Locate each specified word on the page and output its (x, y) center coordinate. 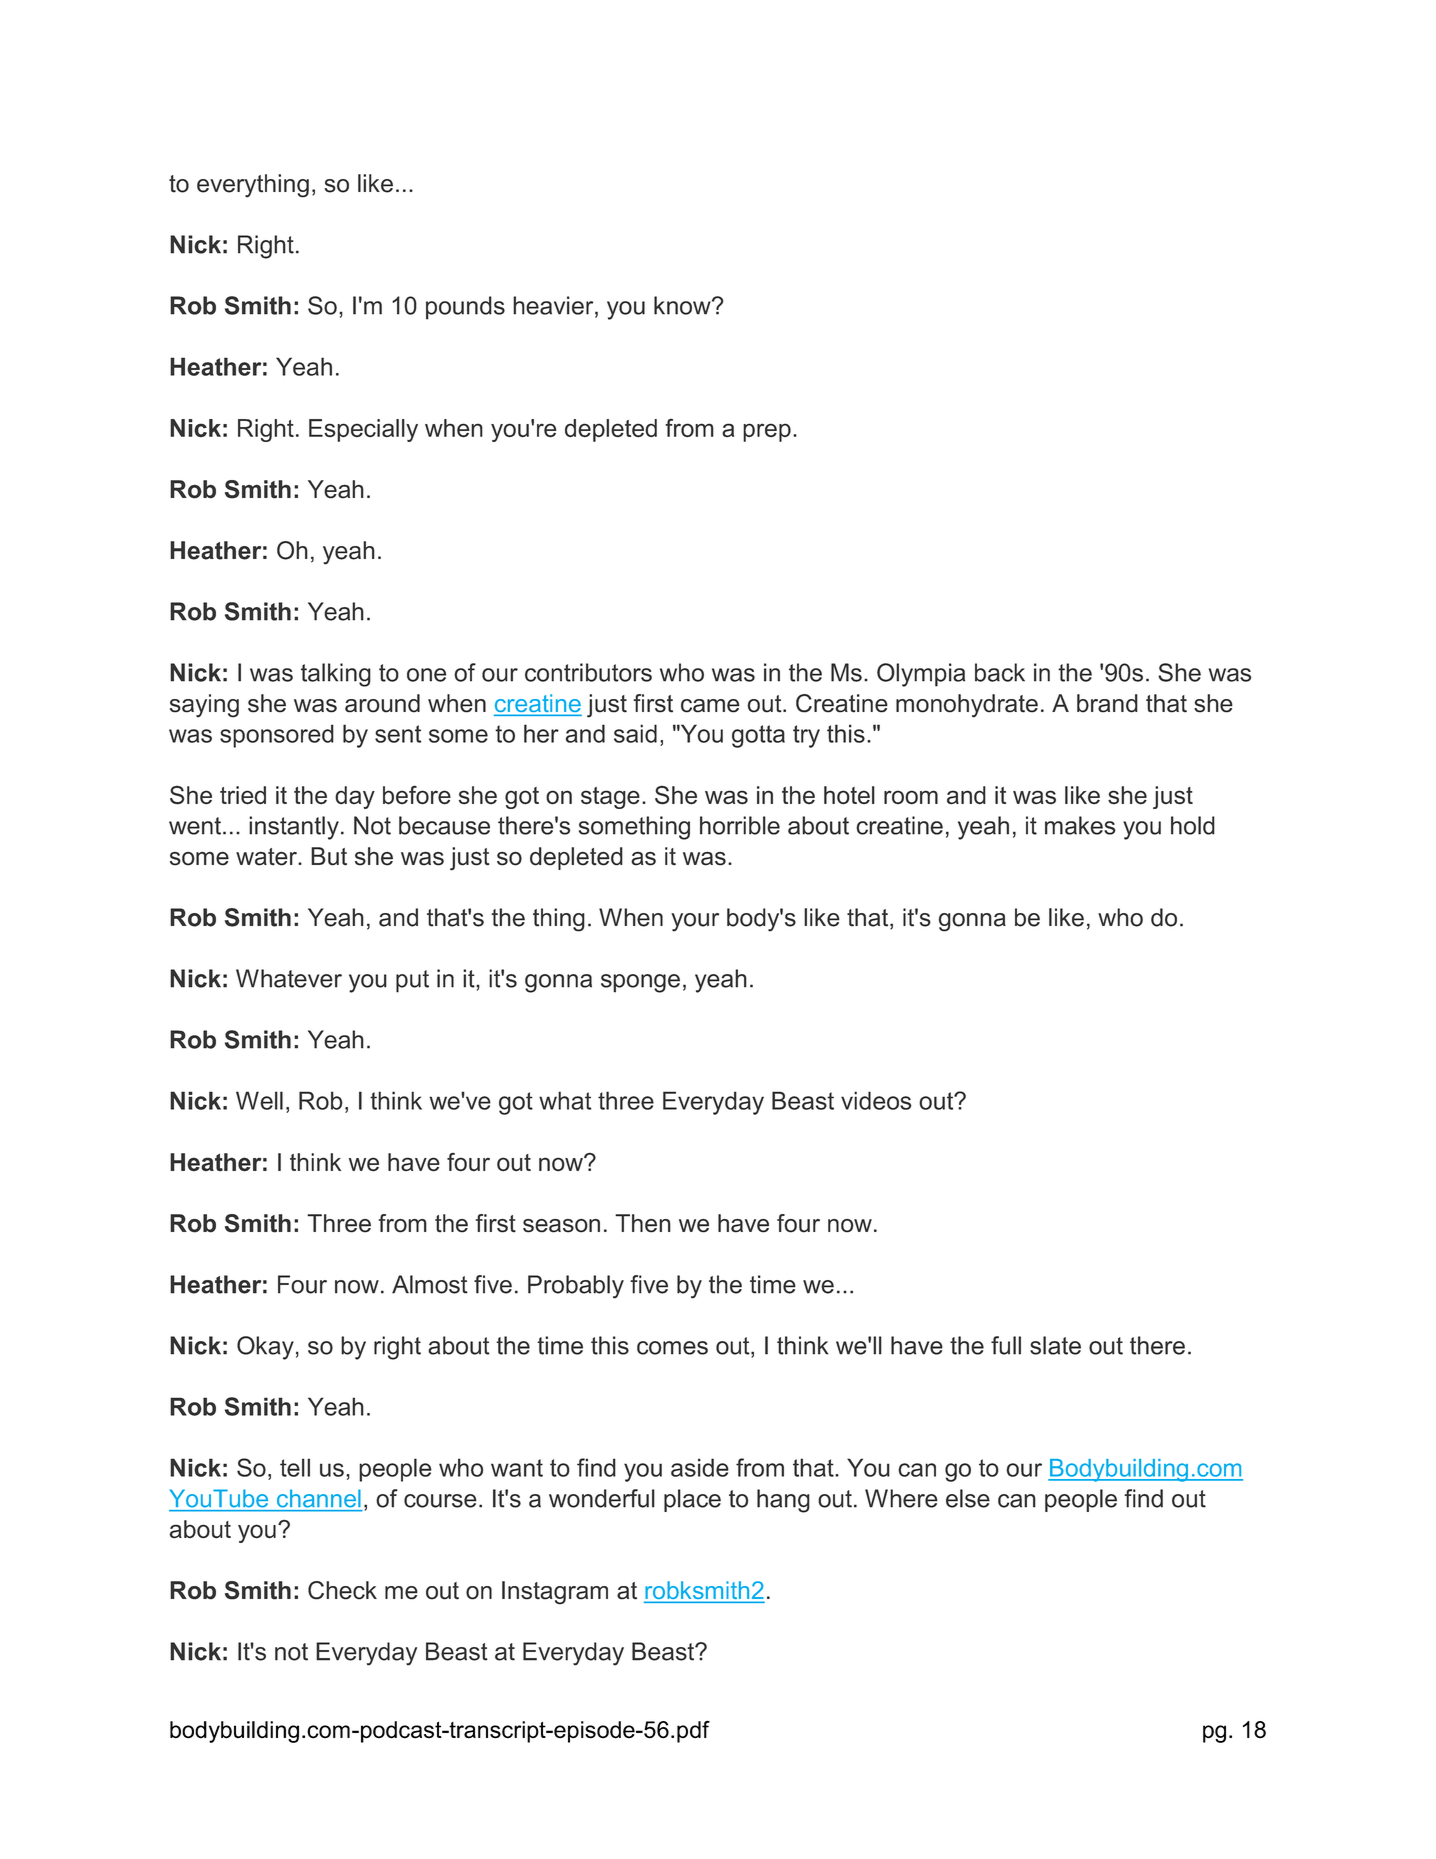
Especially (363, 430)
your (695, 922)
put (412, 981)
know (683, 305)
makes (1080, 825)
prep (767, 432)
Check (342, 1590)
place (692, 1500)
